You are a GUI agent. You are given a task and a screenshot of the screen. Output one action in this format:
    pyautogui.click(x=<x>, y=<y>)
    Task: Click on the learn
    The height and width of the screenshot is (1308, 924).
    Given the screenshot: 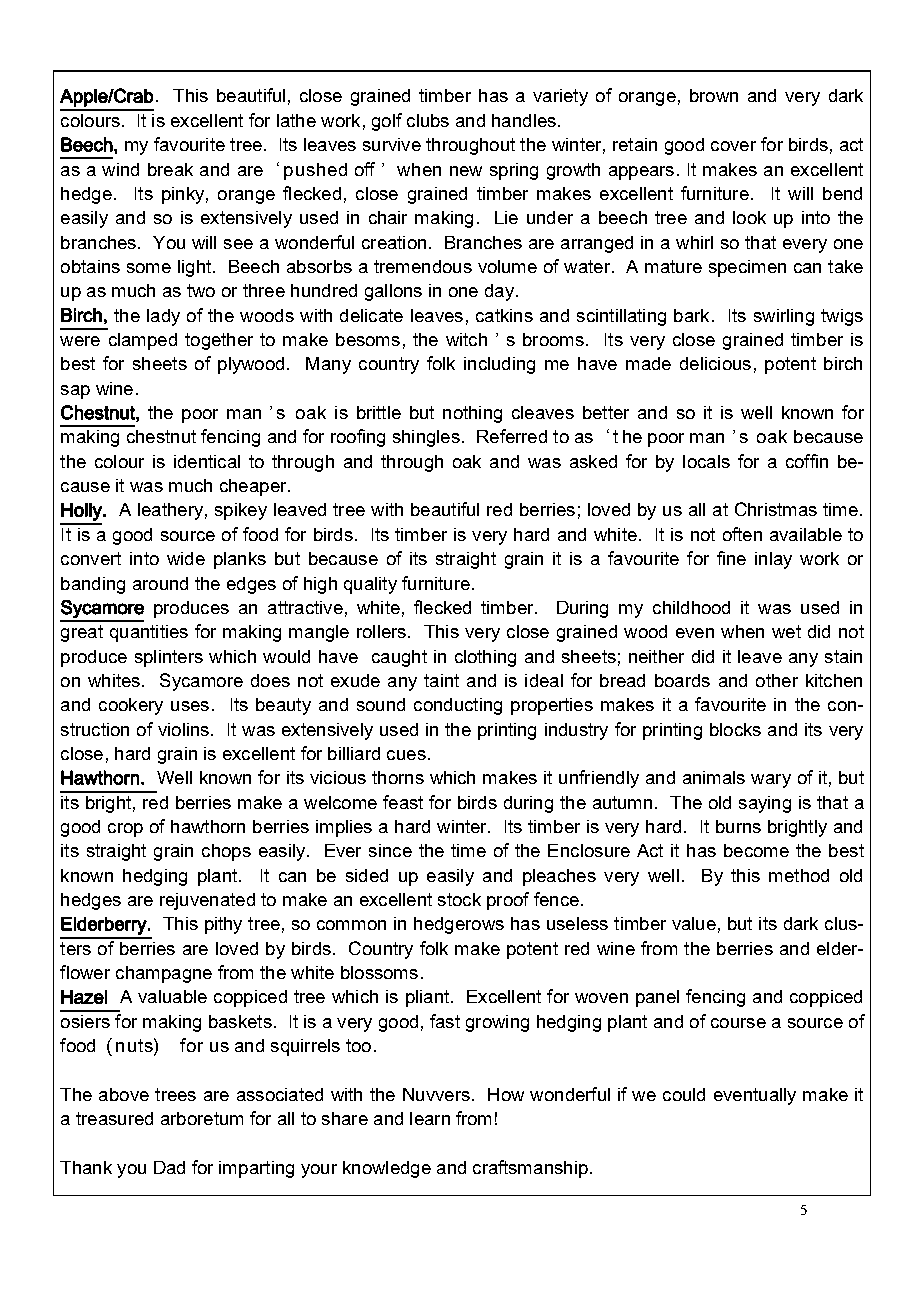 What is the action you would take?
    pyautogui.click(x=430, y=1118)
